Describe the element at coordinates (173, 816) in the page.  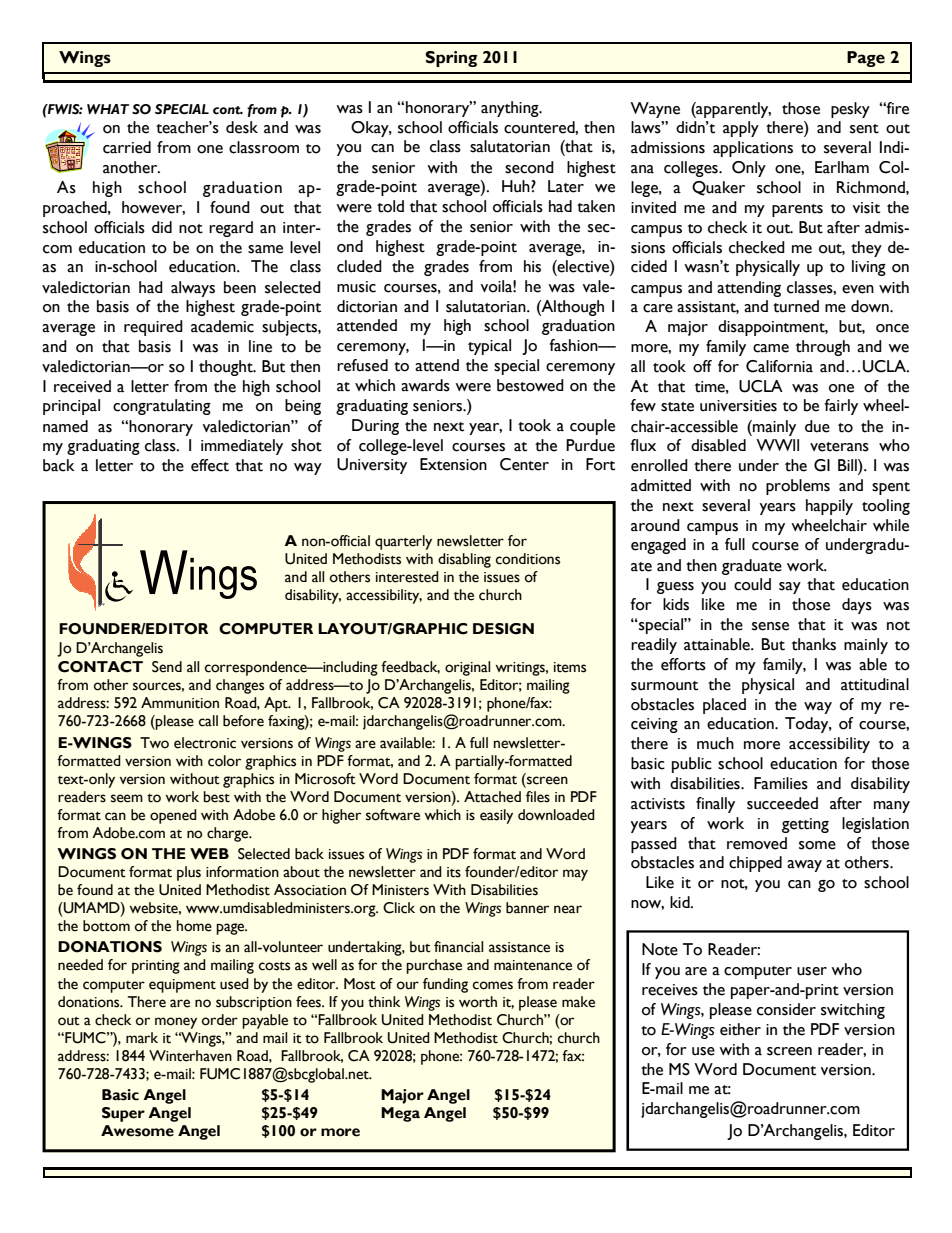
I see `opened` at that location.
